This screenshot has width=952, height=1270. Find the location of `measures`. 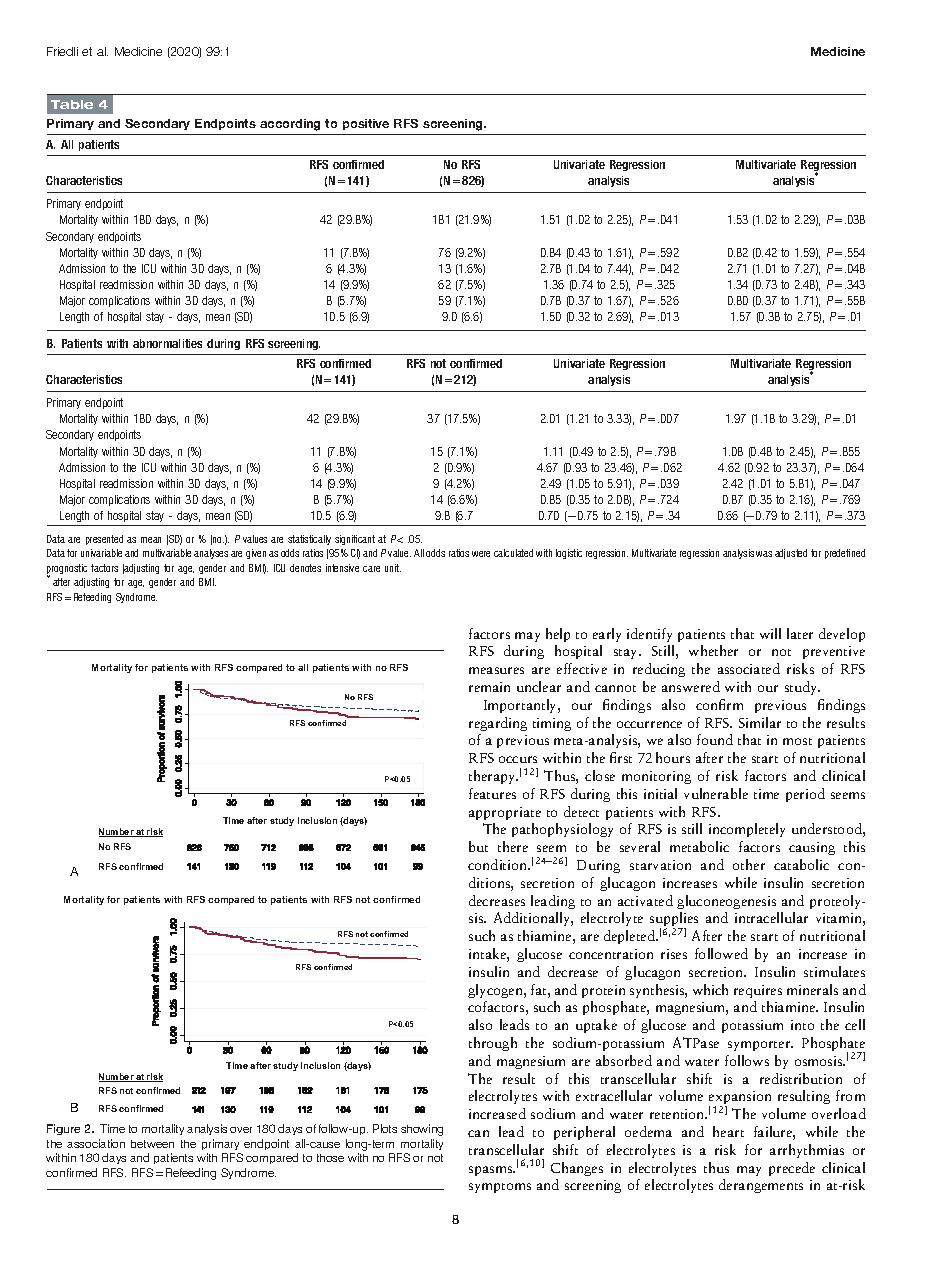

measures is located at coordinates (496, 670).
